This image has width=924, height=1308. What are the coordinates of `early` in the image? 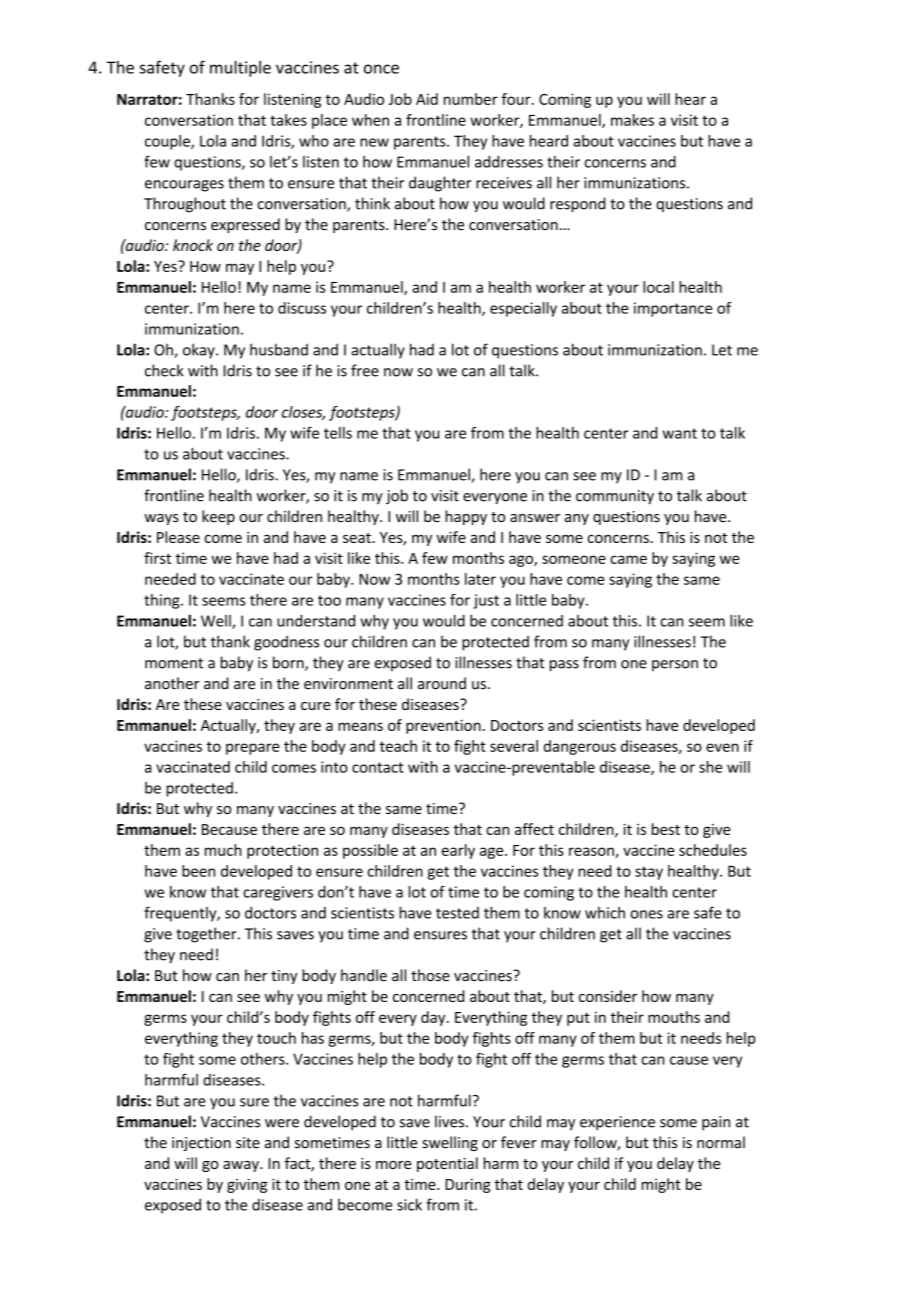 It's located at (458, 851).
